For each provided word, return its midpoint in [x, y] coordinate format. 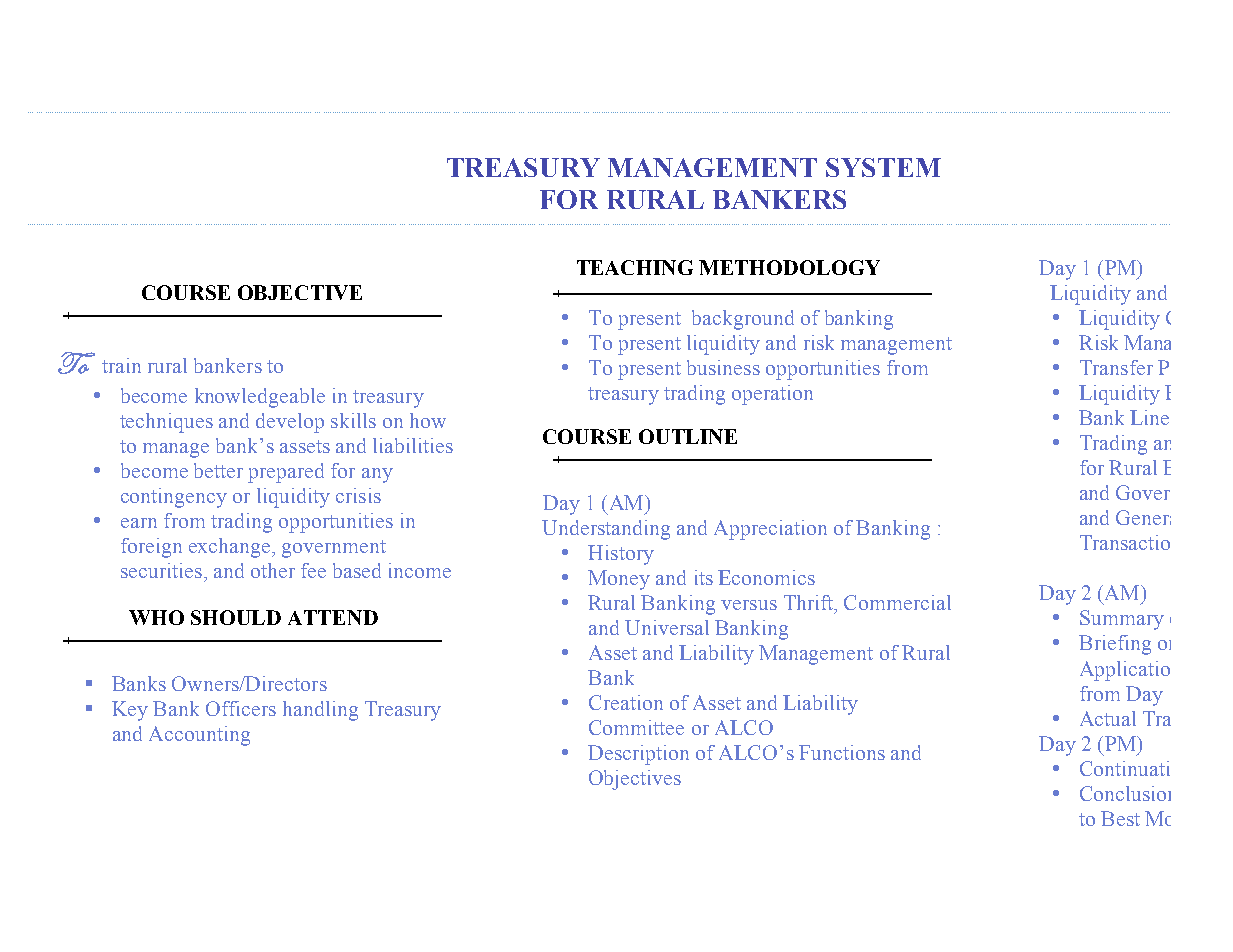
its [704, 577]
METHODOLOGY [789, 267]
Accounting [199, 736]
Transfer [1116, 367]
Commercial [897, 602]
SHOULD [236, 617]
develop [290, 423]
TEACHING [635, 267]
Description [638, 755]
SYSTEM [883, 167]
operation [772, 395]
